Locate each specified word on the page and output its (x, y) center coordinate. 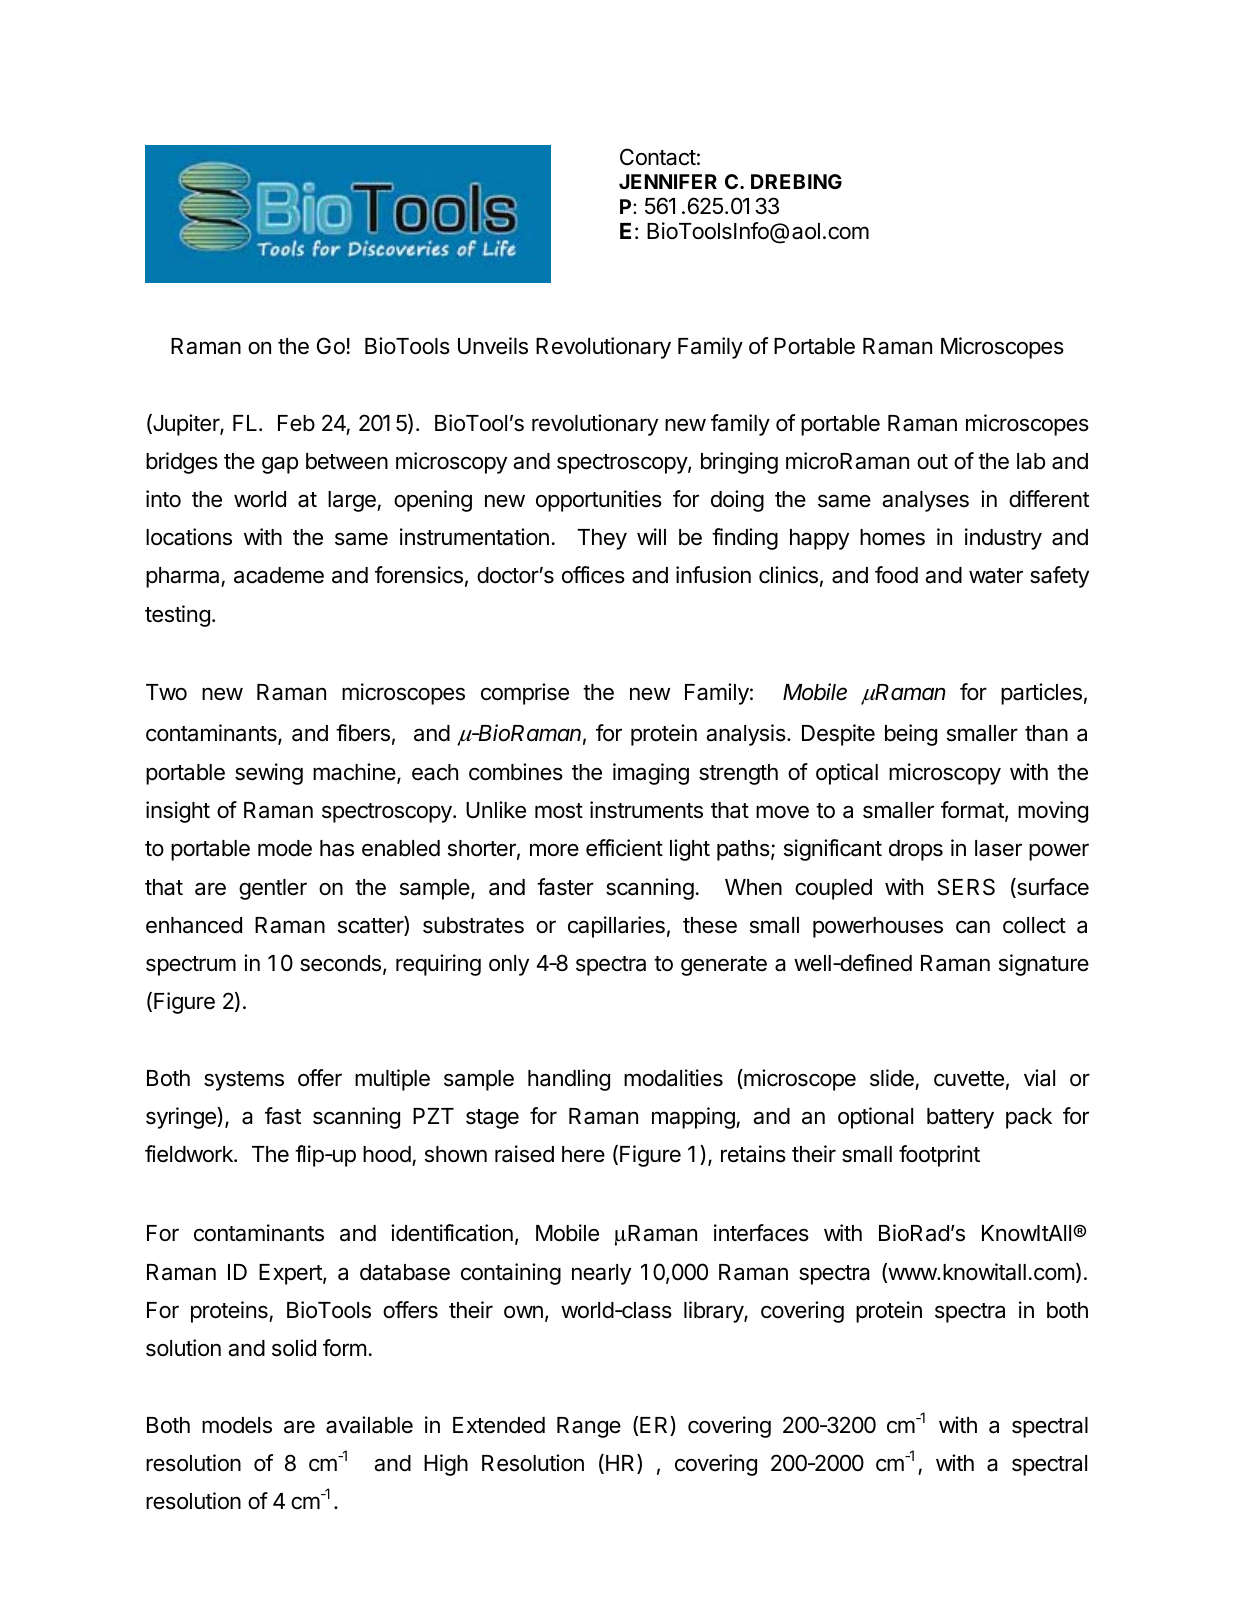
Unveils (493, 346)
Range (589, 1427)
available (369, 1425)
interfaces (761, 1233)
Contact (658, 157)
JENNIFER (668, 181)
